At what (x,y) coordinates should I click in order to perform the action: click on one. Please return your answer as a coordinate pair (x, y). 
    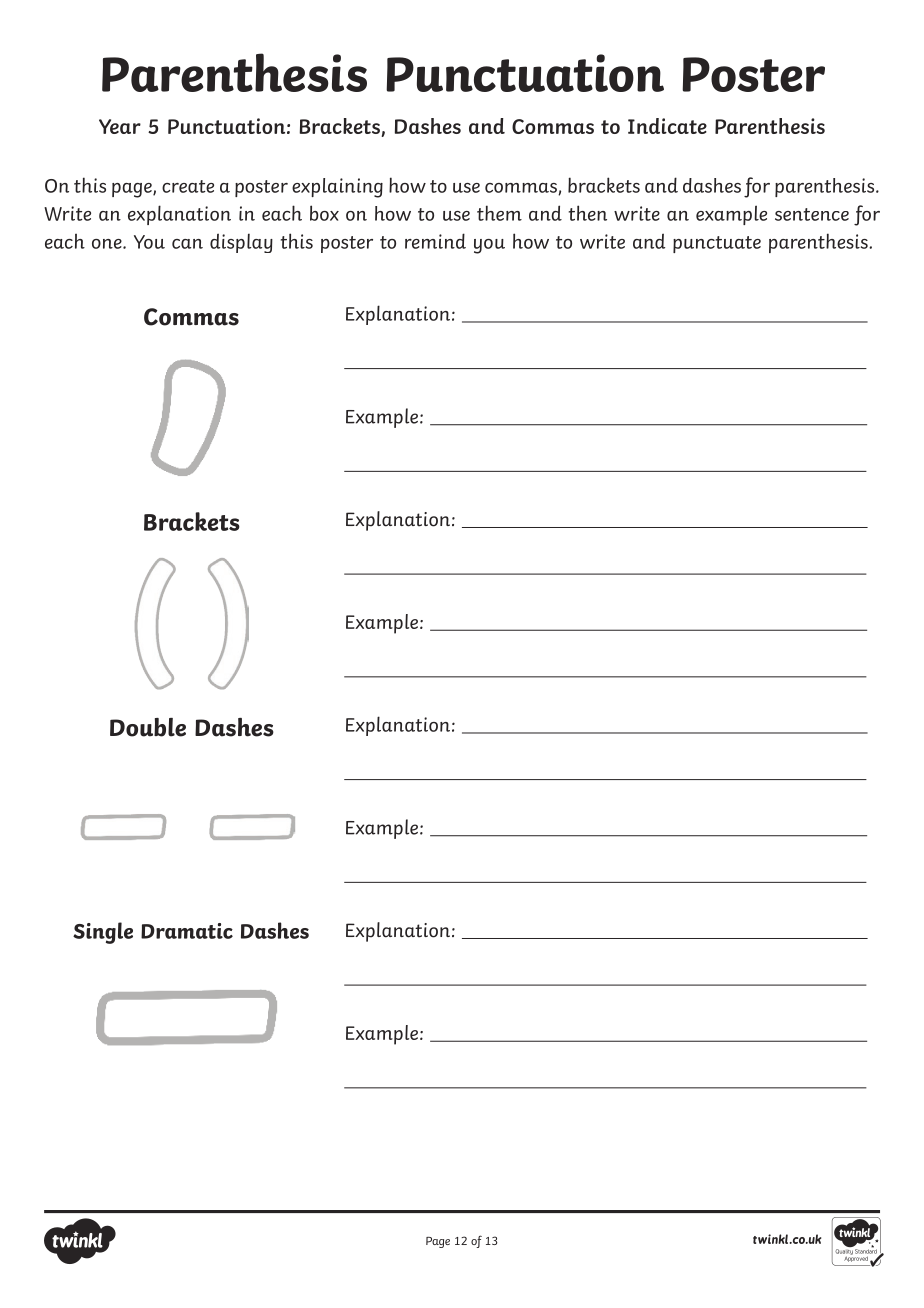
    Looking at the image, I should click on (108, 244).
